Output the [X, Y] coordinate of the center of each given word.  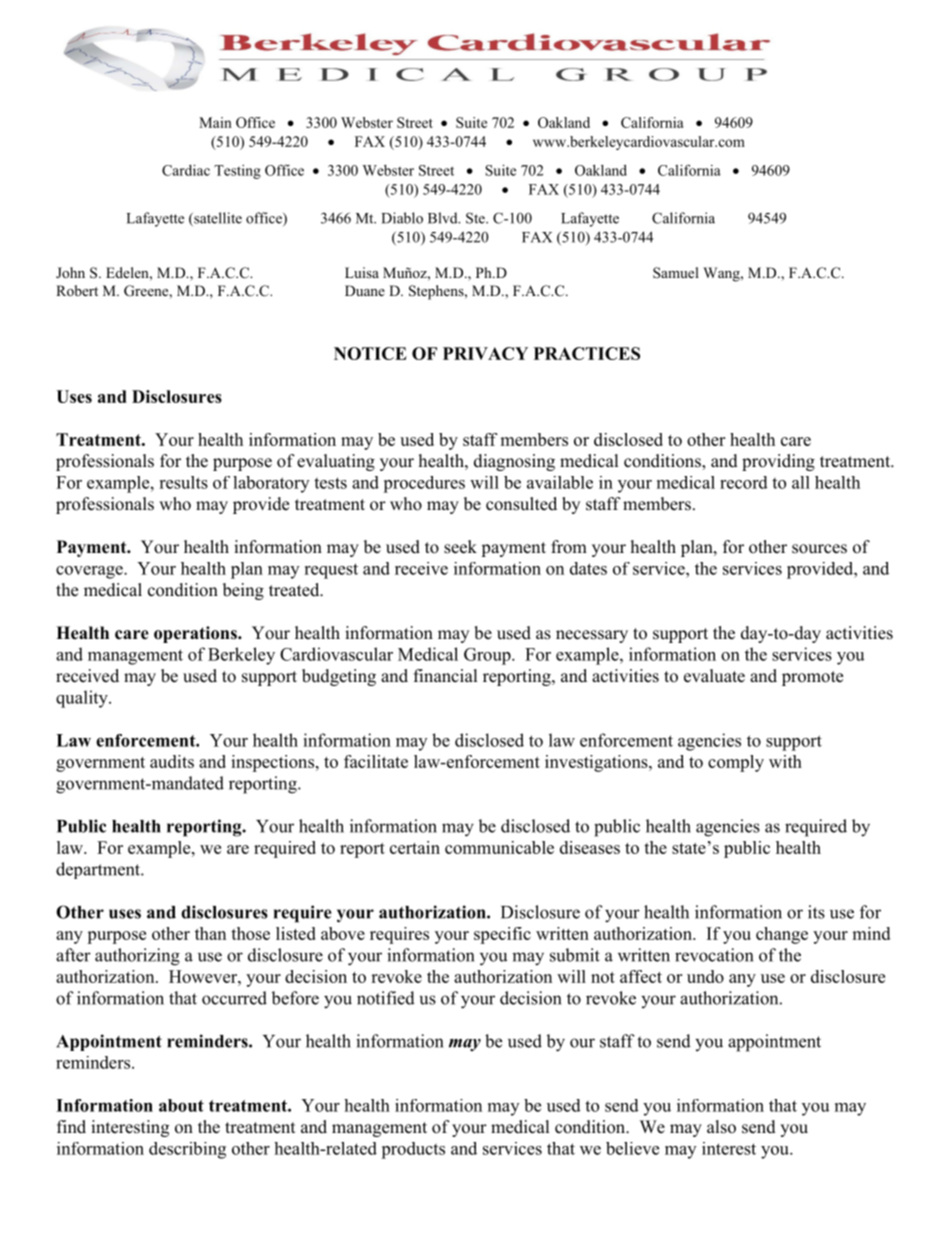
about [181, 1105]
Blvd [444, 218]
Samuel [676, 272]
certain [415, 847]
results [183, 482]
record [744, 482]
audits [172, 761]
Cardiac [186, 170]
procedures [424, 484]
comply [736, 763]
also [721, 1127]
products [413, 1150]
